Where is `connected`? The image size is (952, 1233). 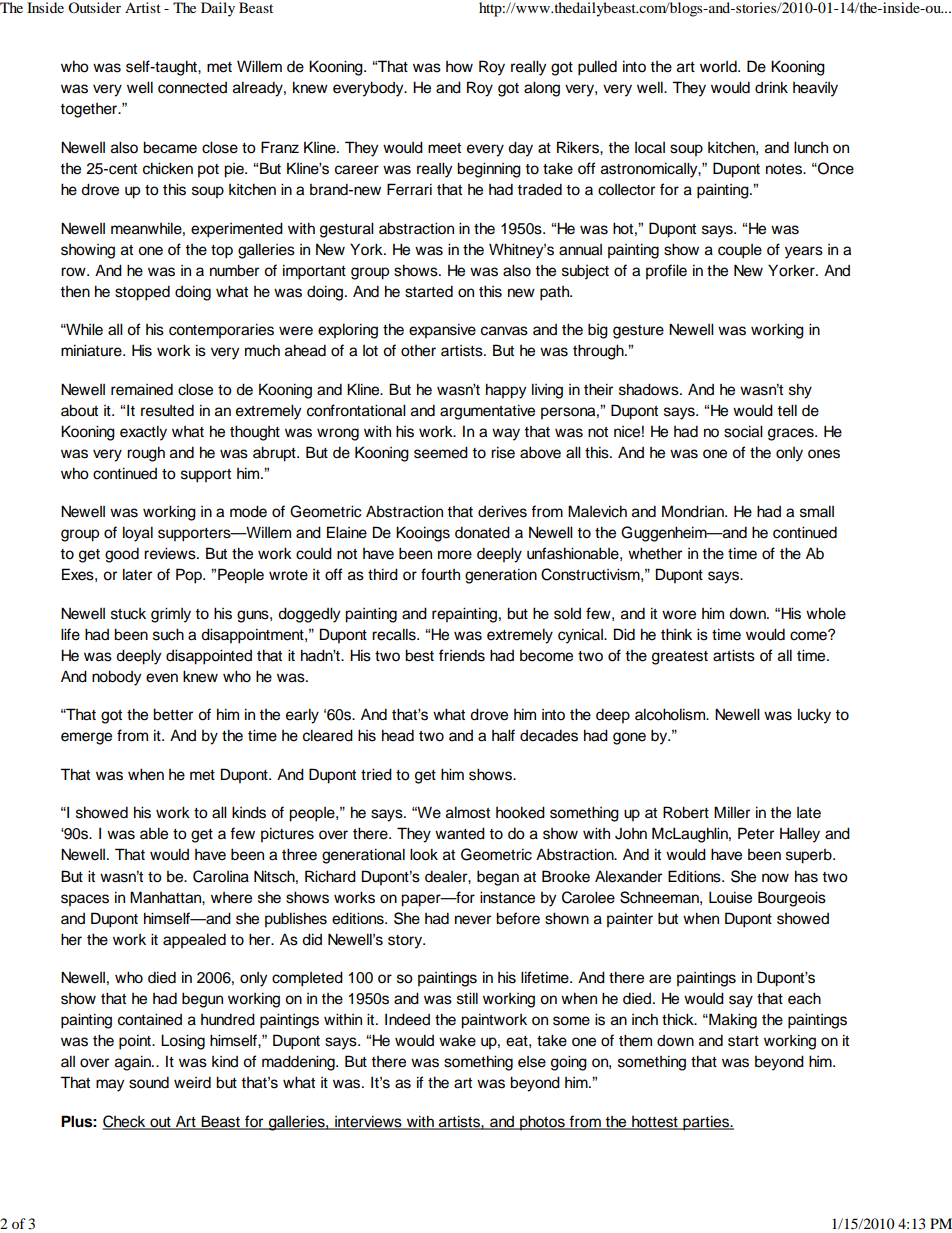 connected is located at coordinates (192, 88).
